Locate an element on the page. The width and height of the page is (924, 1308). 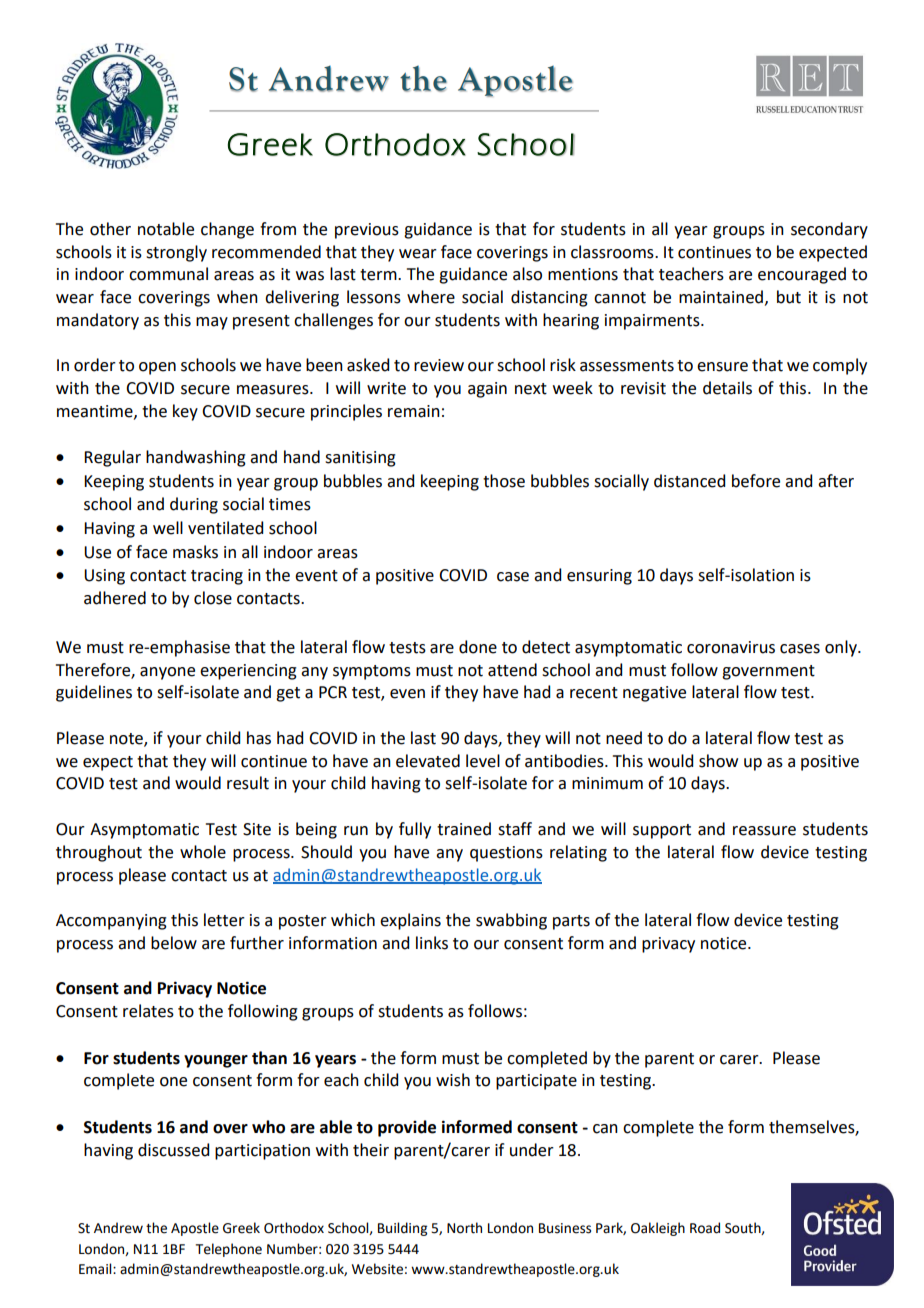
reassure is located at coordinates (764, 831).
